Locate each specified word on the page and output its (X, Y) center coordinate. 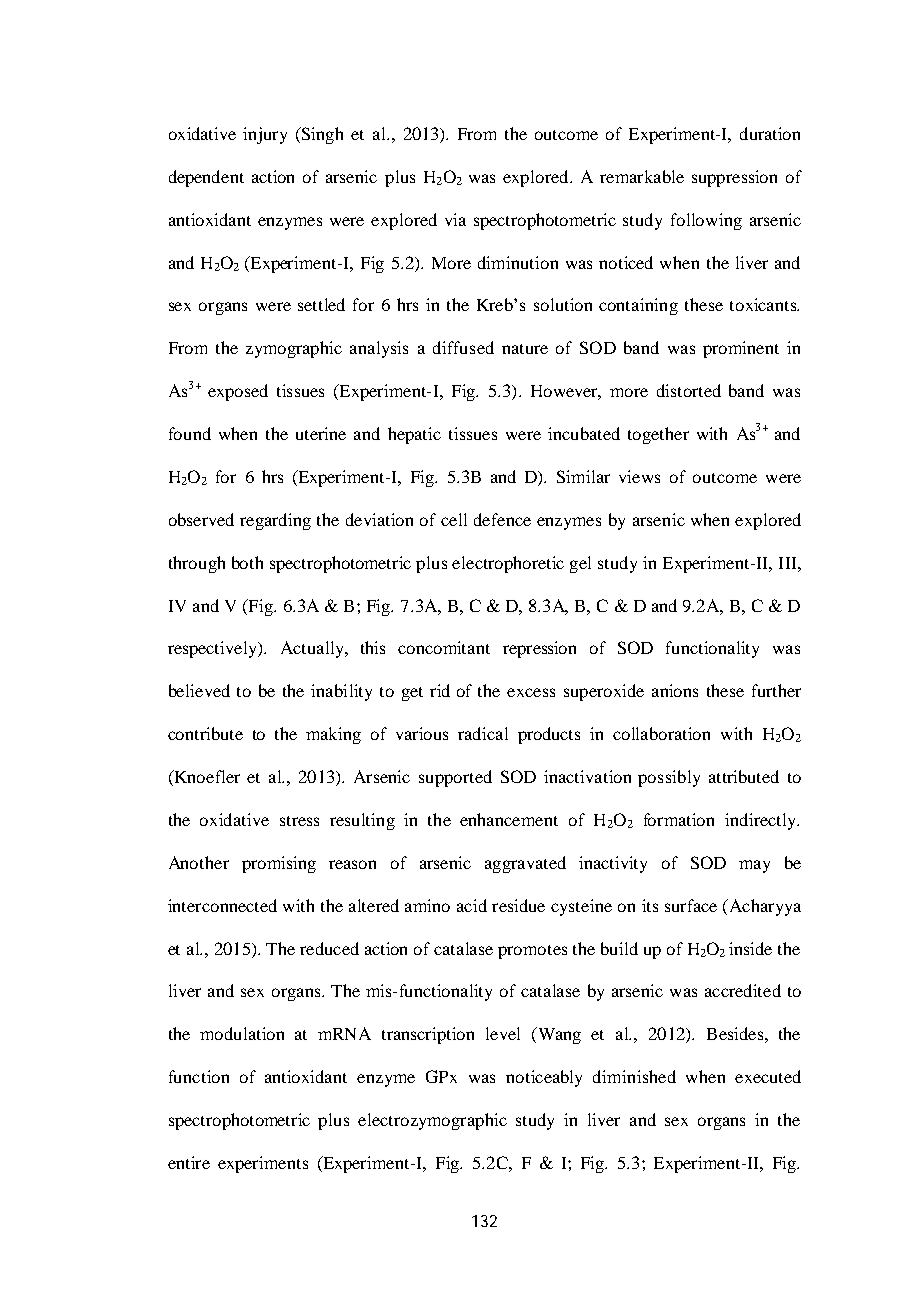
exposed (238, 392)
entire (189, 1162)
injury (265, 135)
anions (675, 690)
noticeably (544, 1078)
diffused (463, 347)
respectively (214, 649)
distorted (689, 390)
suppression (734, 178)
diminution (518, 262)
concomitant (444, 647)
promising (279, 864)
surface (691, 905)
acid (472, 905)
